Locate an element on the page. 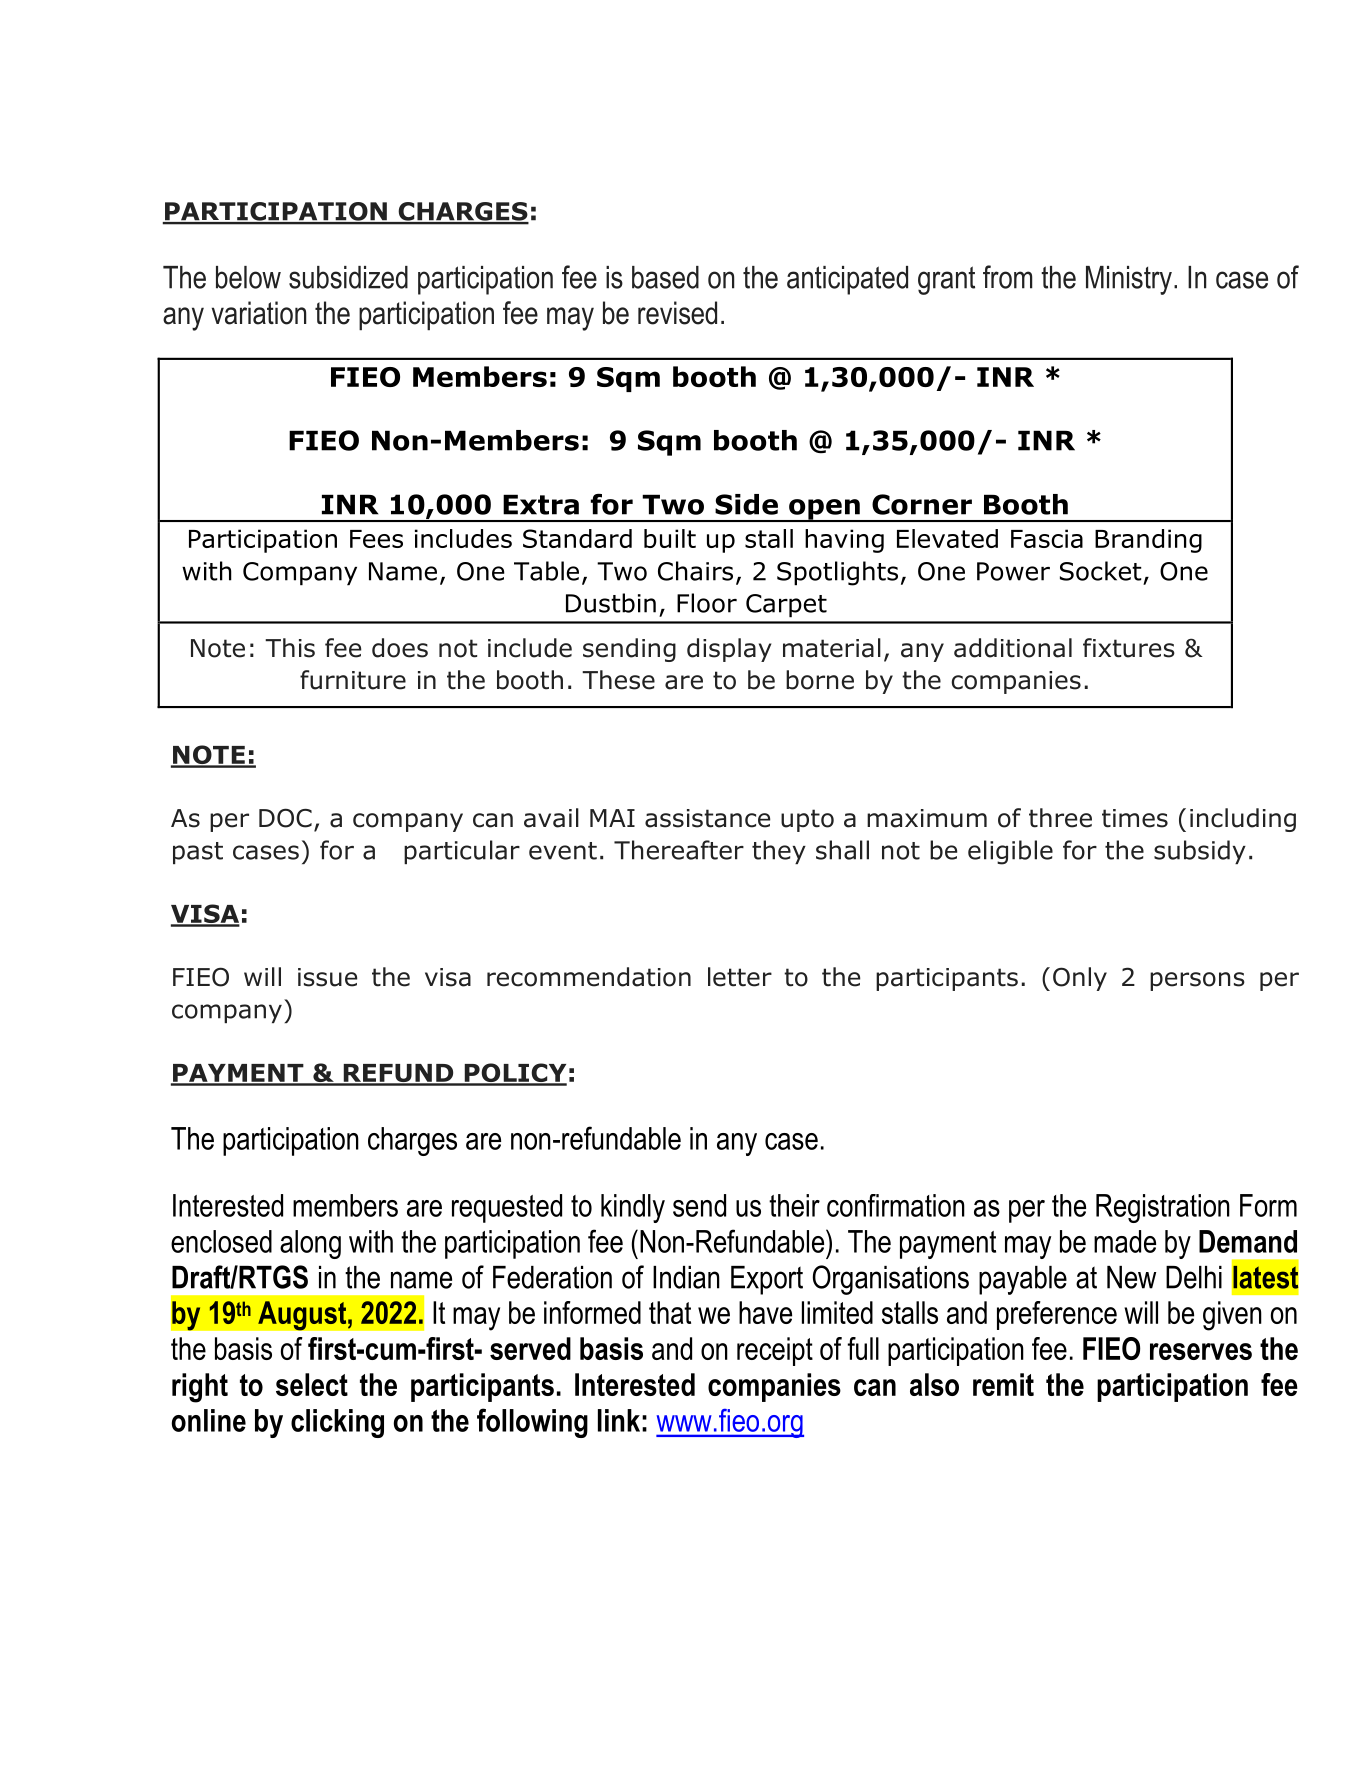  assistance is located at coordinates (707, 818).
